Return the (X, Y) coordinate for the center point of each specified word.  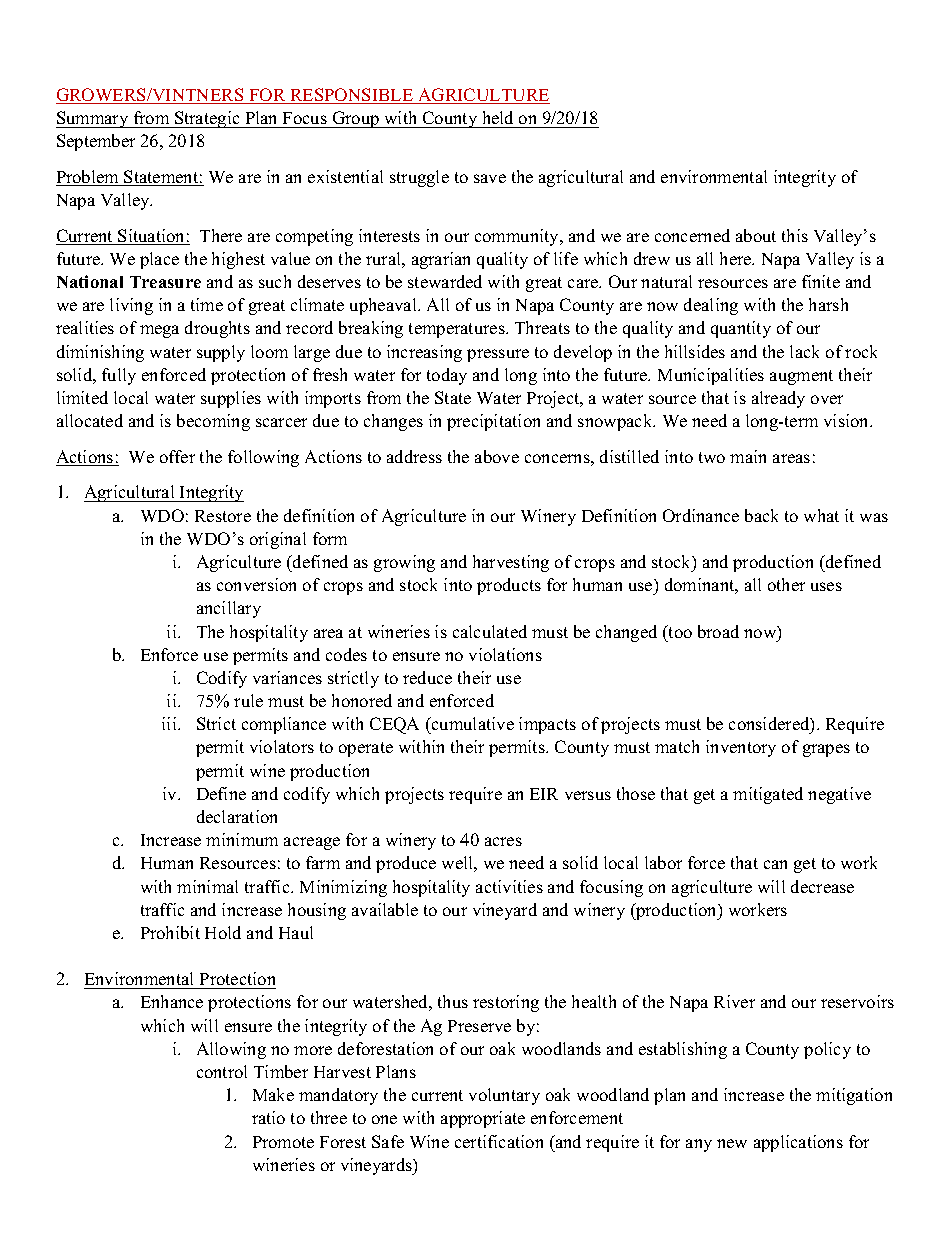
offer (177, 456)
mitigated (768, 795)
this (795, 235)
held (498, 117)
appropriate (483, 1119)
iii (170, 723)
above (497, 456)
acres (503, 841)
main (748, 456)
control (222, 1071)
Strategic (207, 119)
